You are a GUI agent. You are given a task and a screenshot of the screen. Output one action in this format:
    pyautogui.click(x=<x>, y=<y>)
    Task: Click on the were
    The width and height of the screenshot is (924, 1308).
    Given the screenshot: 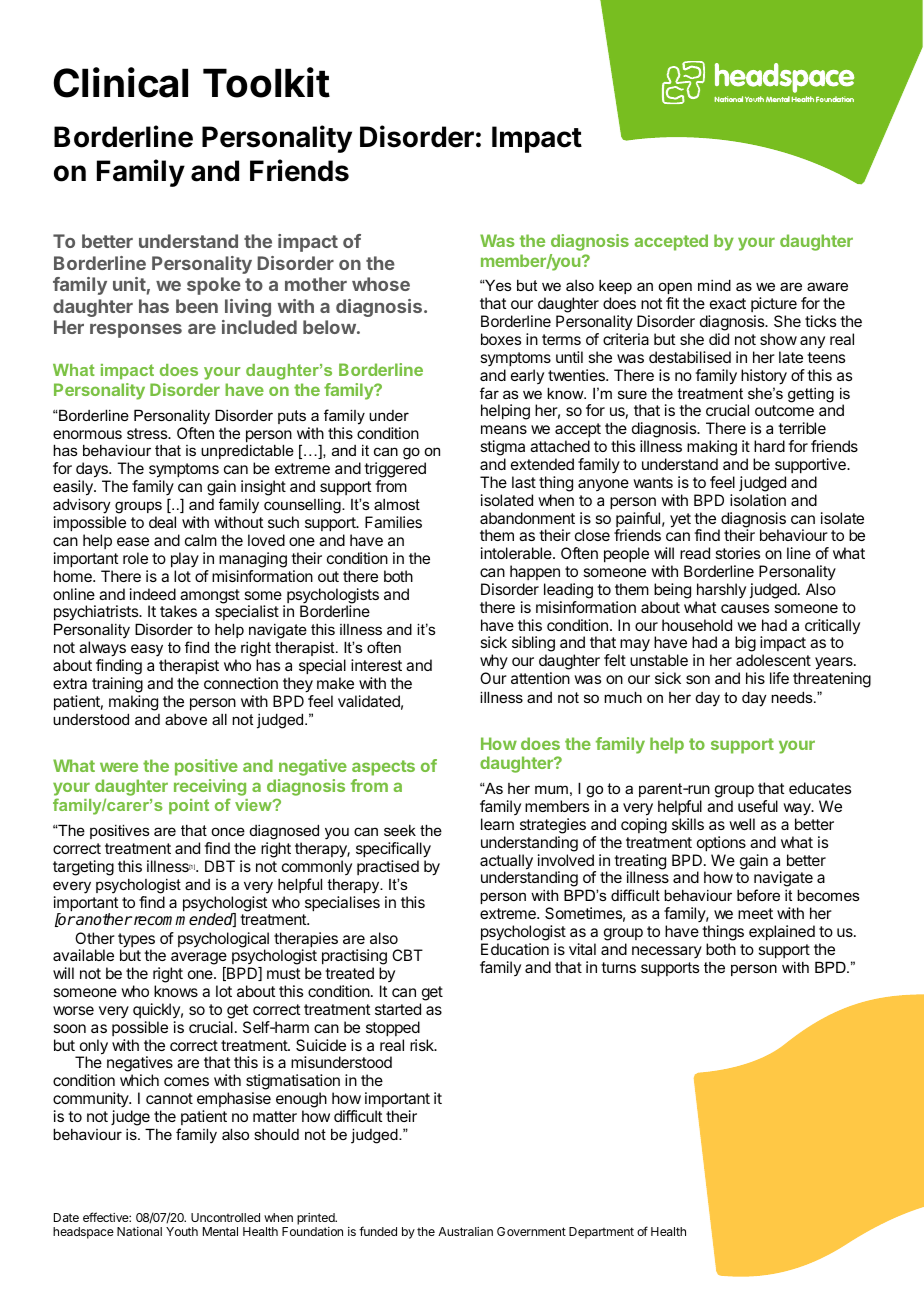 What is the action you would take?
    pyautogui.click(x=119, y=767)
